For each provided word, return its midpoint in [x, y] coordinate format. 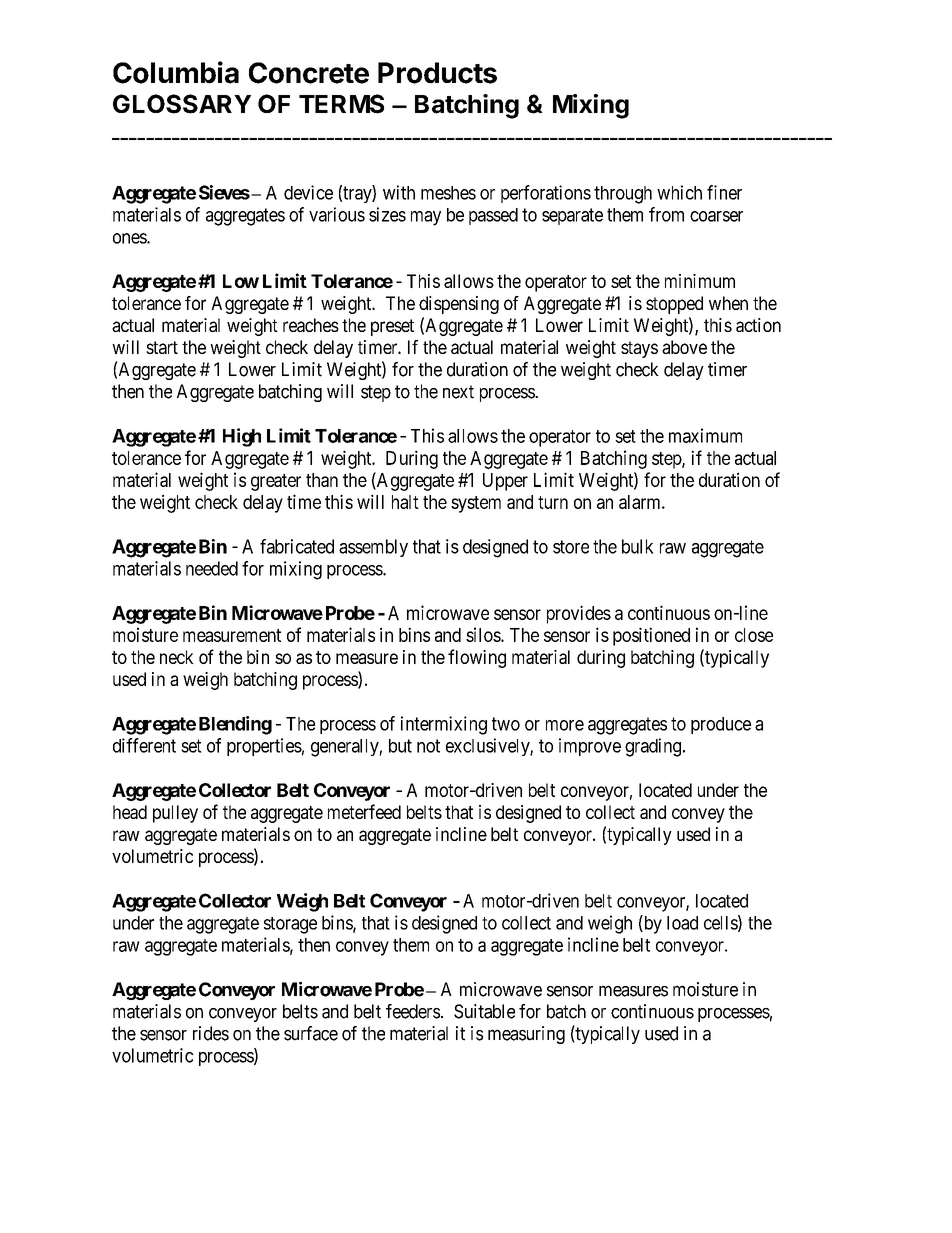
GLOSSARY [182, 104]
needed [212, 568]
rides [211, 1033]
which [679, 192]
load [682, 923]
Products [437, 73]
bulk [638, 546]
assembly [373, 548]
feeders [413, 1011]
